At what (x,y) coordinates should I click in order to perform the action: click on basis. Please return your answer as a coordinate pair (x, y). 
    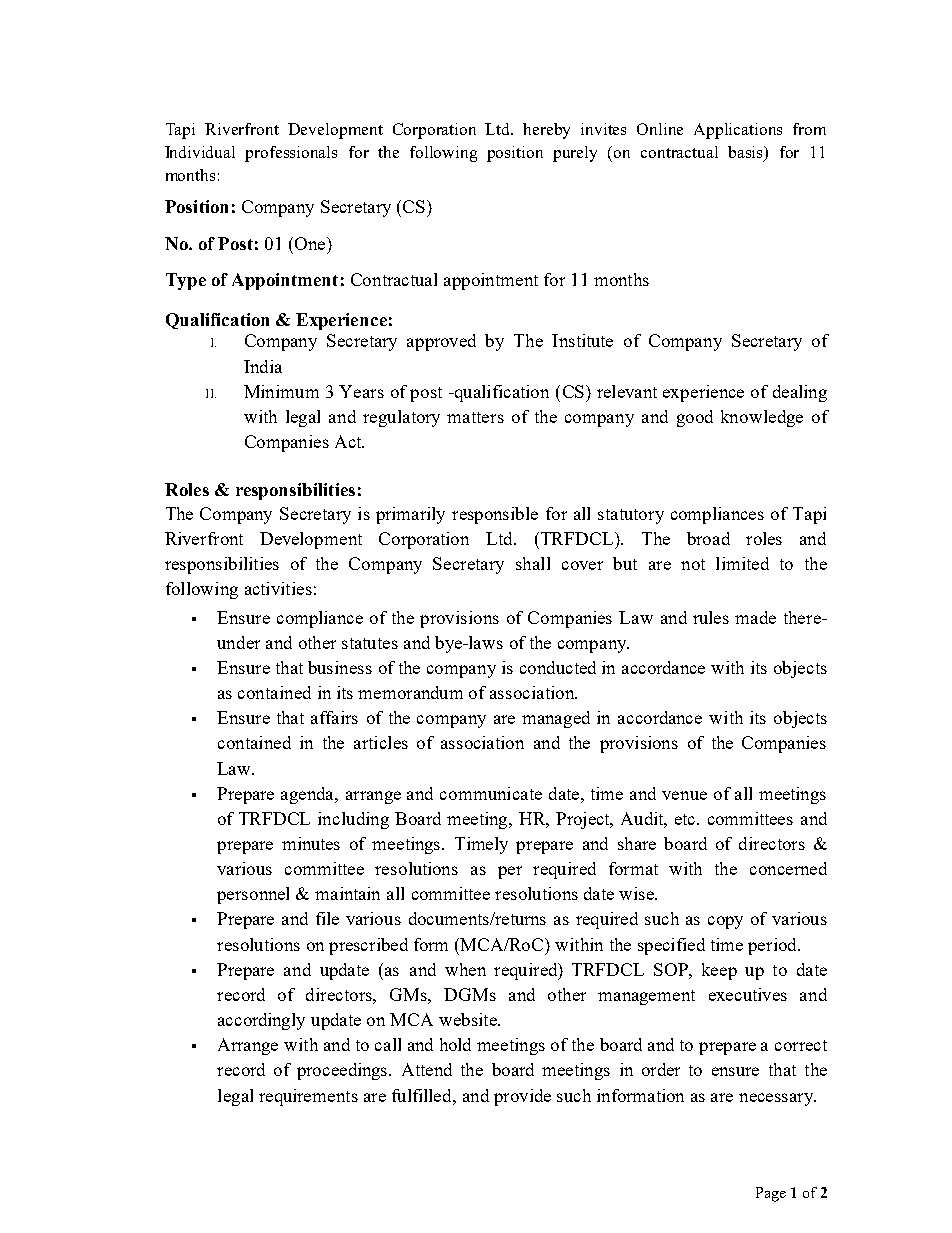
    Looking at the image, I should click on (747, 153).
